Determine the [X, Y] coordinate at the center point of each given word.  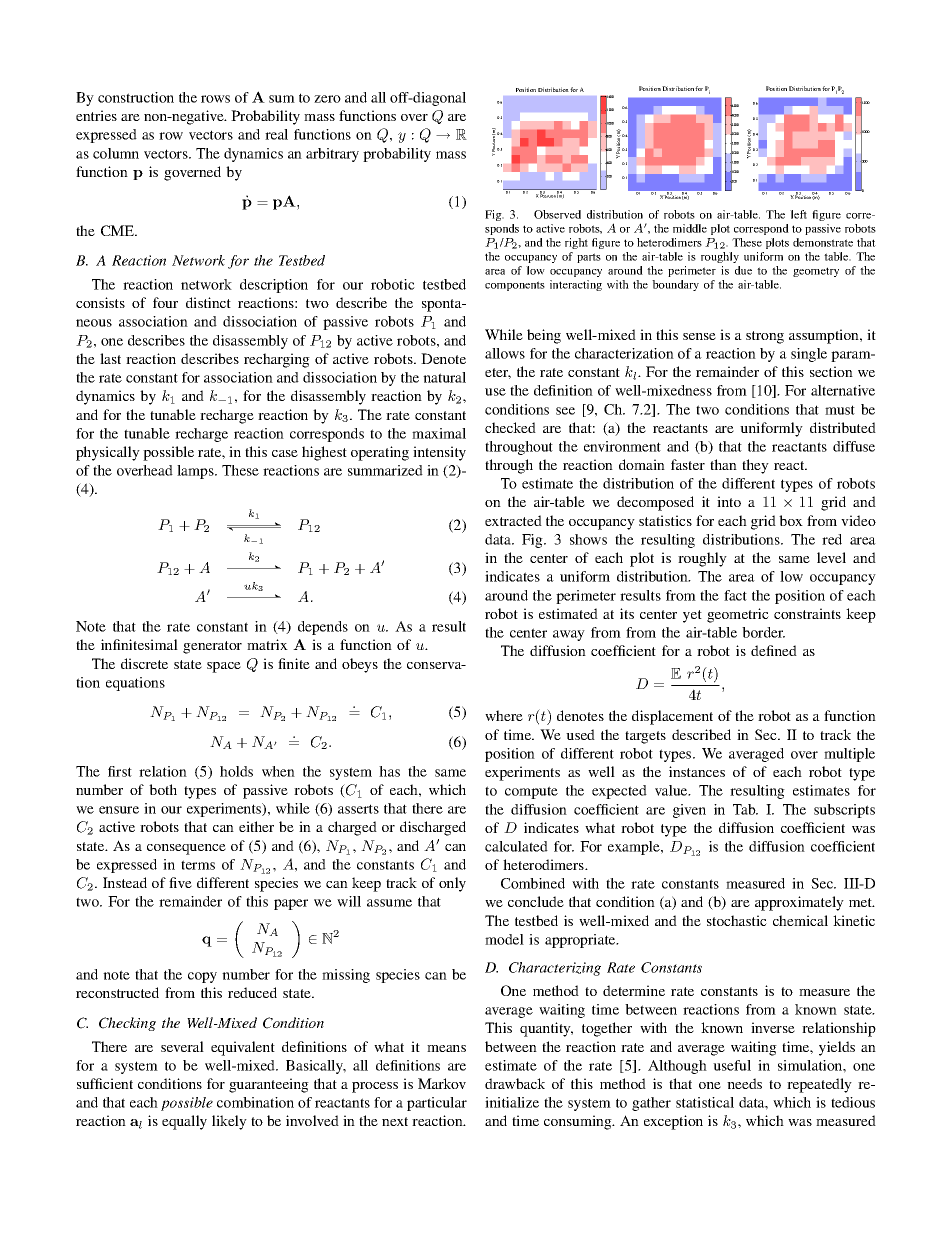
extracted [513, 520]
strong [765, 337]
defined [774, 650]
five [180, 882]
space [224, 667]
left [798, 214]
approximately [799, 903]
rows [215, 99]
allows [505, 353]
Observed [557, 214]
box [791, 520]
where [504, 715]
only [452, 884]
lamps [196, 472]
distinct [208, 302]
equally [184, 1122]
